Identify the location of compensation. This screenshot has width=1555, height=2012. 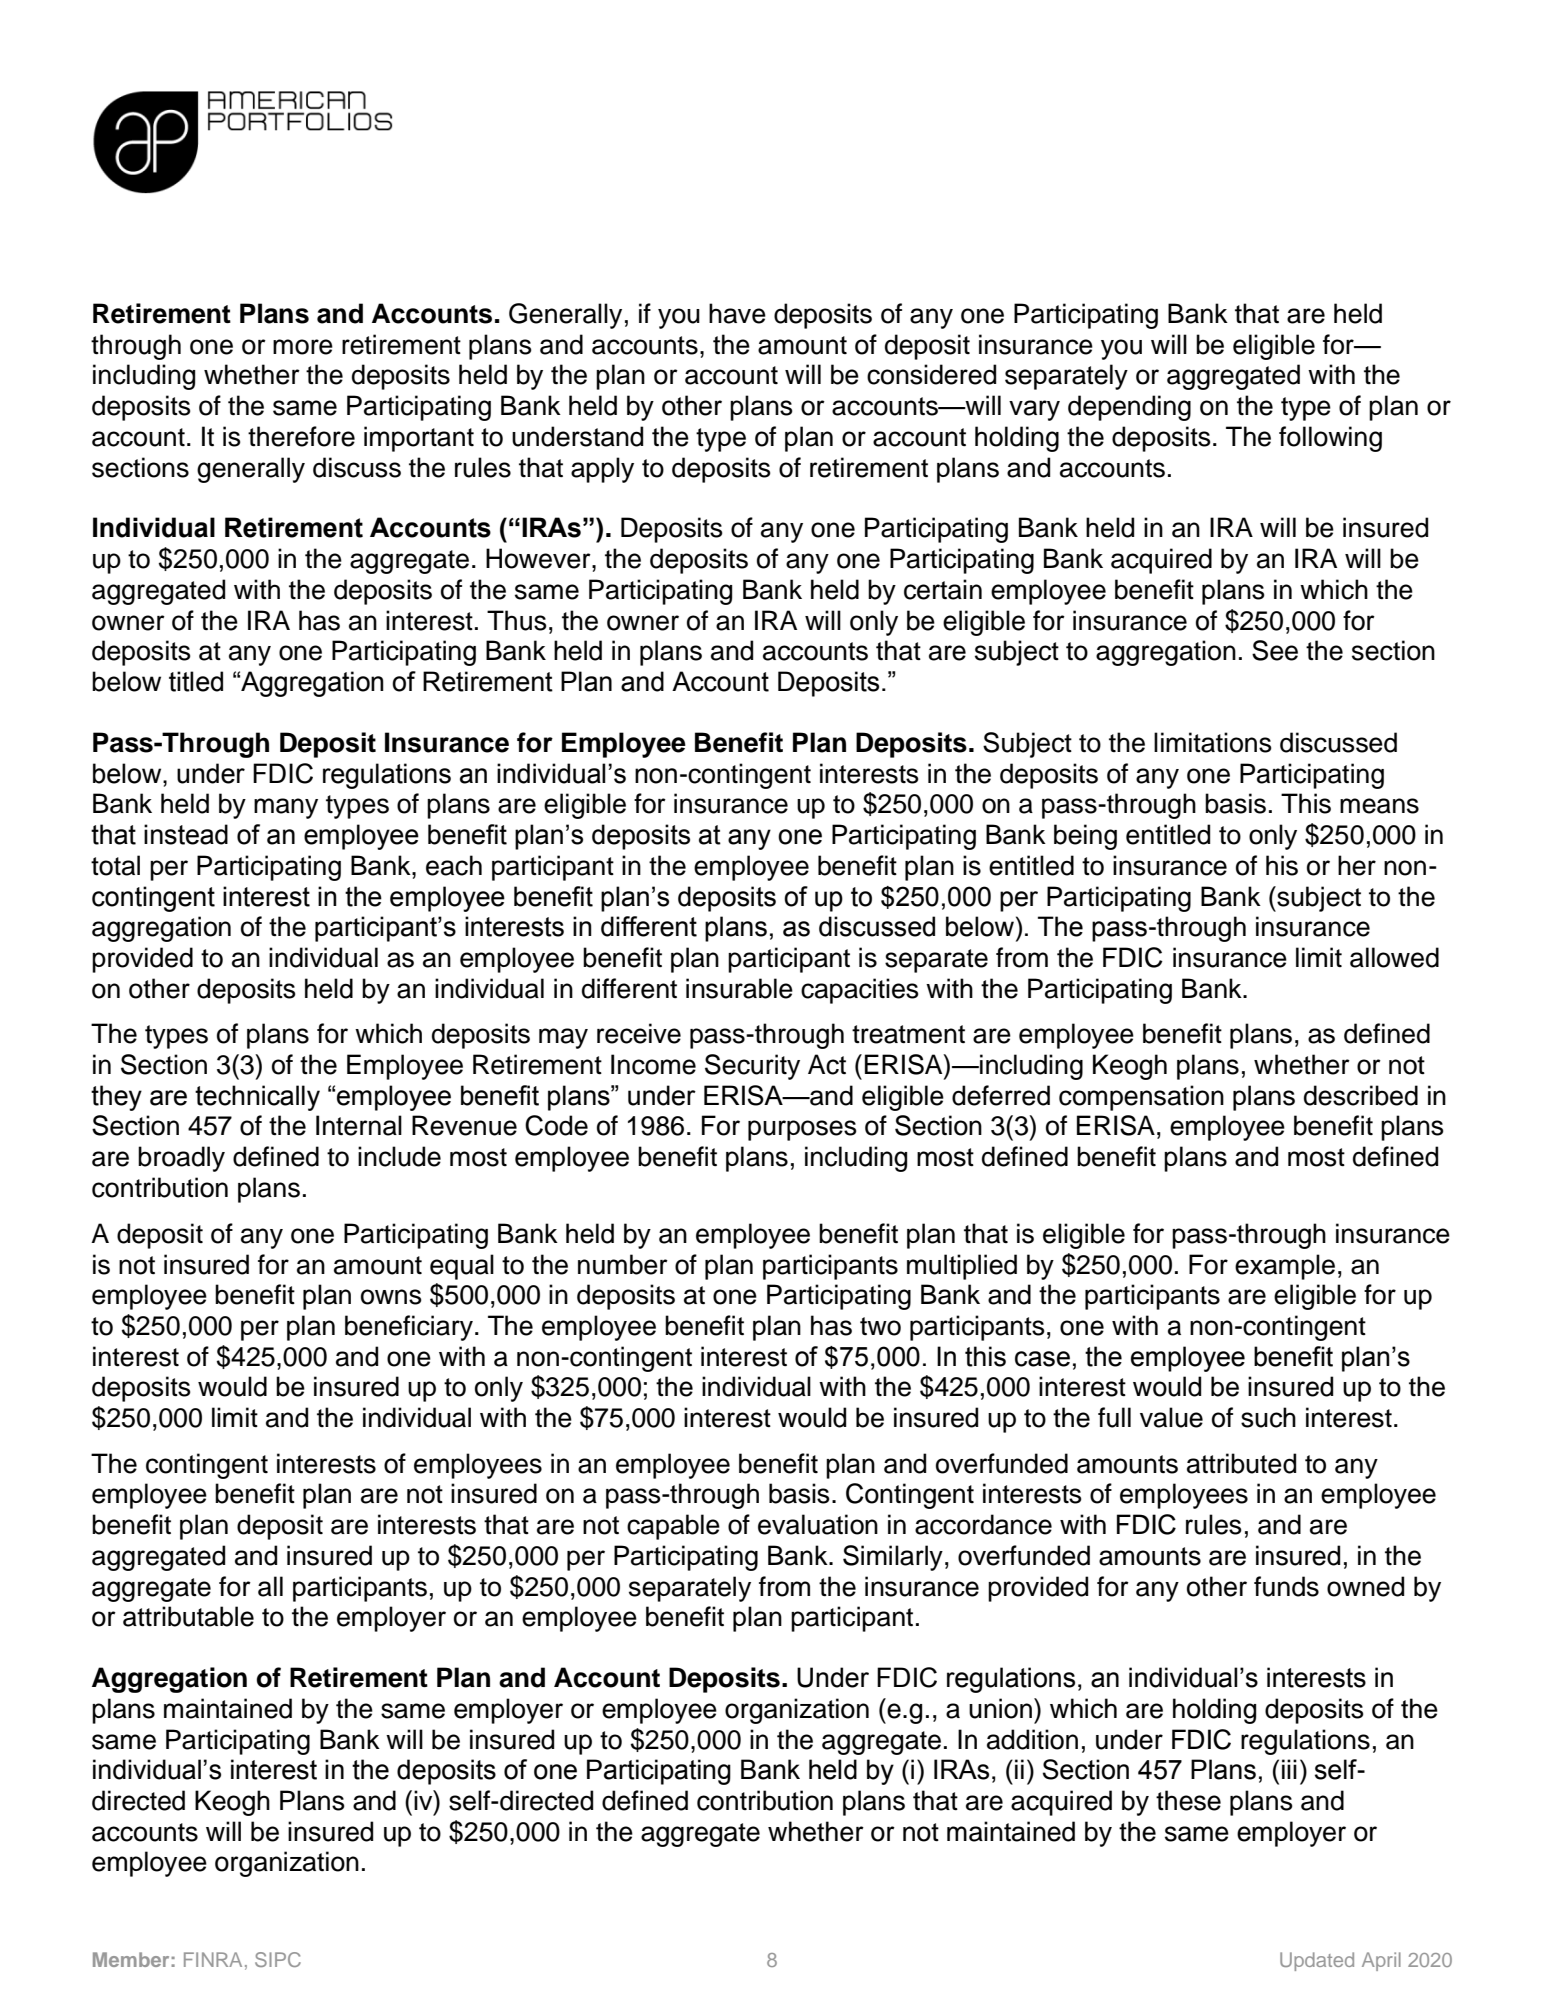
(1141, 1098).
